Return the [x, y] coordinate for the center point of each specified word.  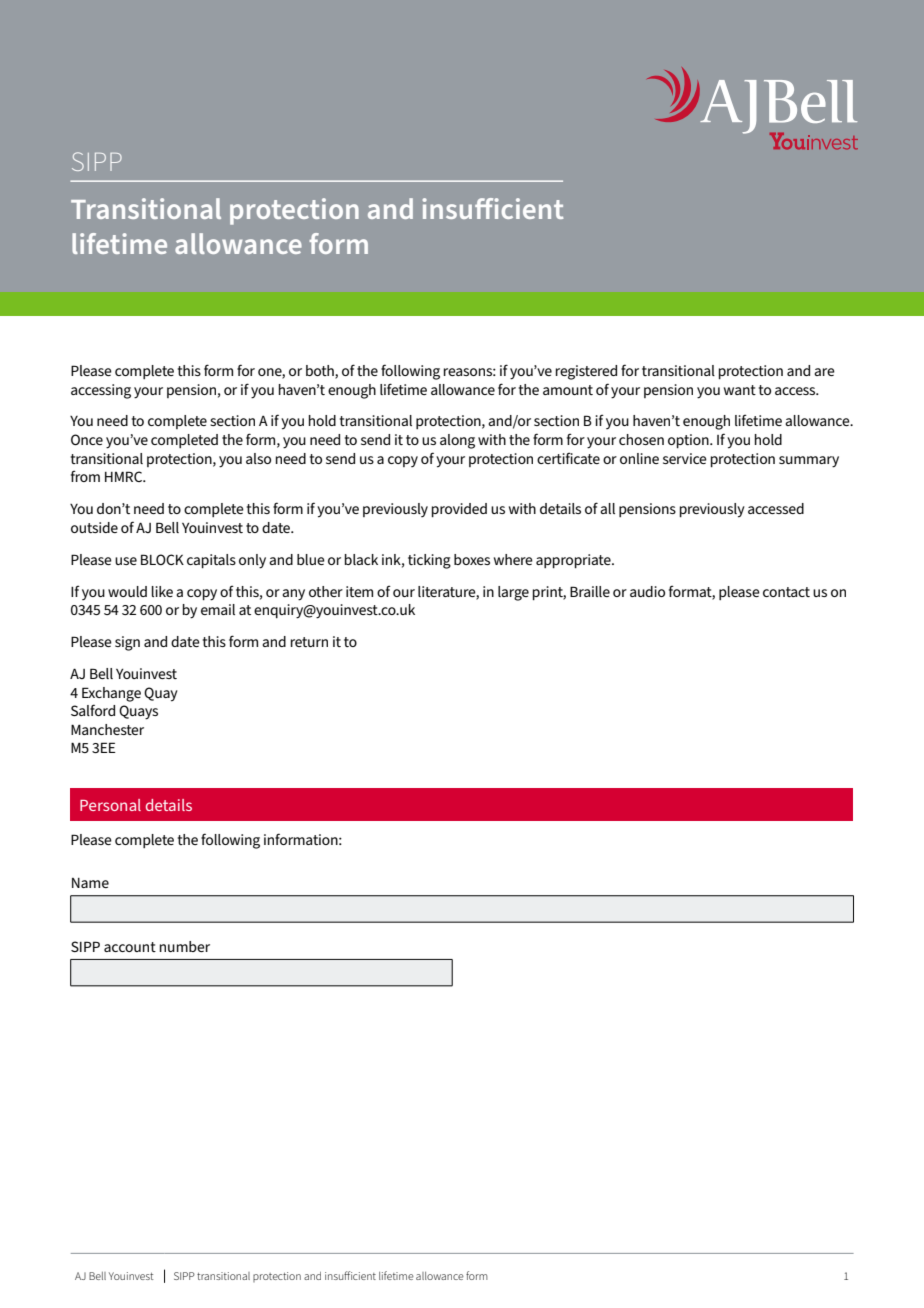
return [309, 642]
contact [786, 592]
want [740, 390]
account [130, 947]
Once [87, 439]
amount [568, 390]
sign [127, 643]
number [185, 946]
